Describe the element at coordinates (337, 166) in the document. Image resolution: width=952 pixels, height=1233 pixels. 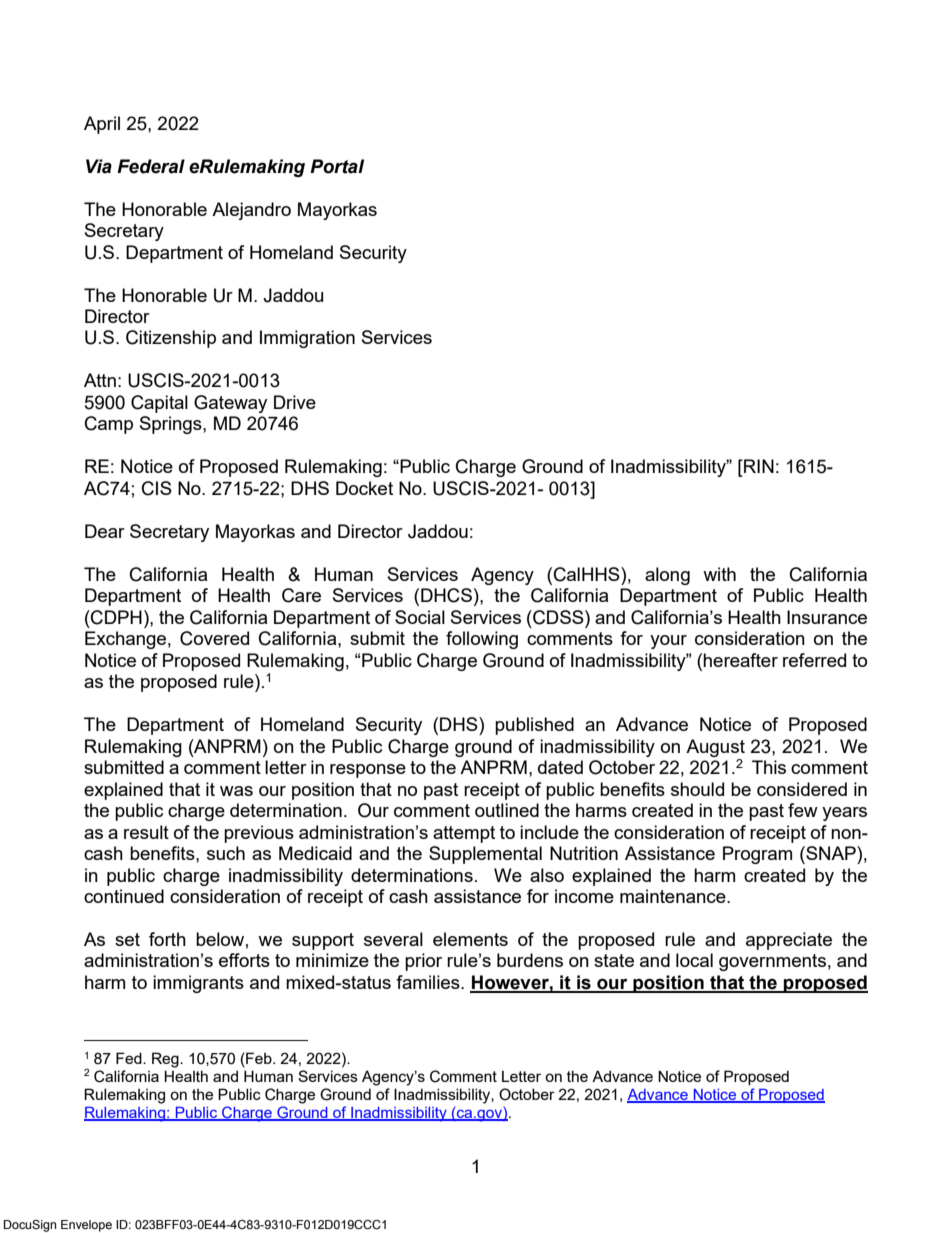
I see `Portal` at that location.
